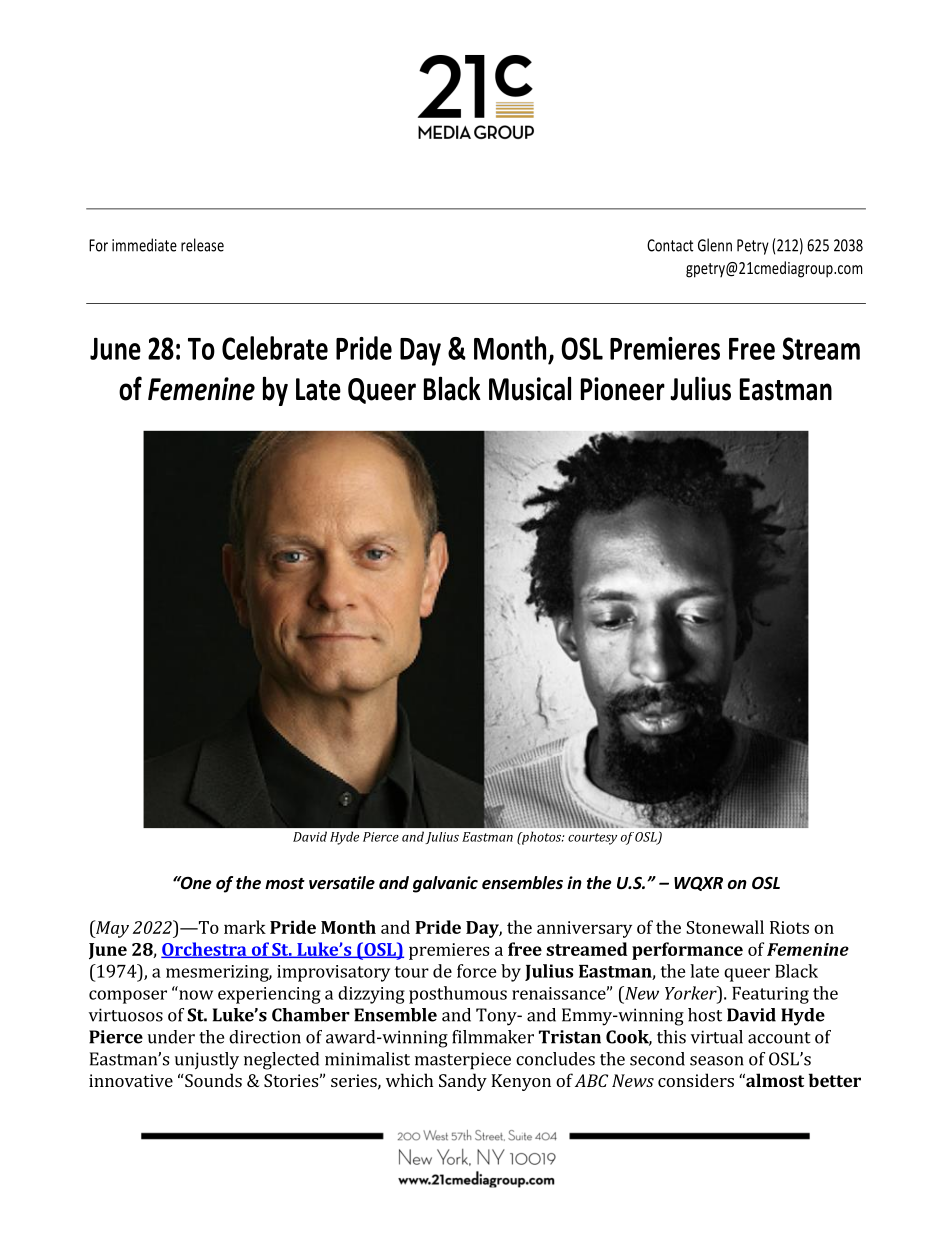  What do you see at coordinates (725, 927) in the document?
I see `Stonewall` at bounding box center [725, 927].
